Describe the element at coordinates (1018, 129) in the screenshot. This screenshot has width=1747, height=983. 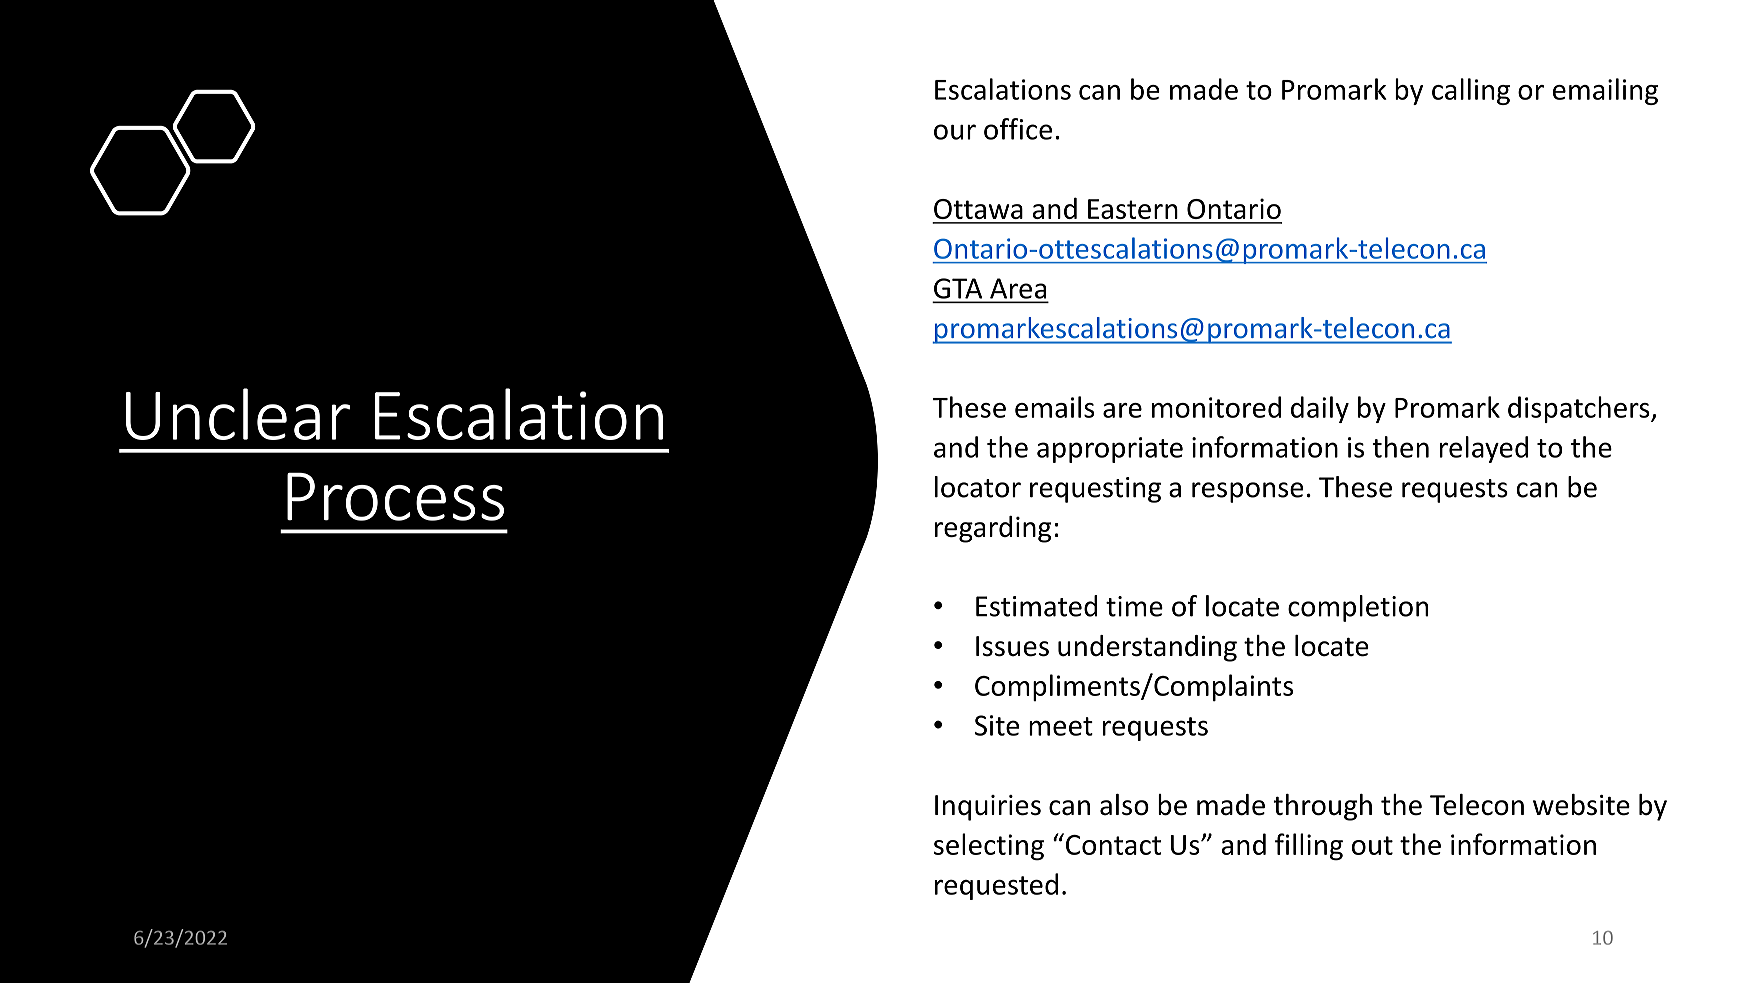
I see `office` at that location.
